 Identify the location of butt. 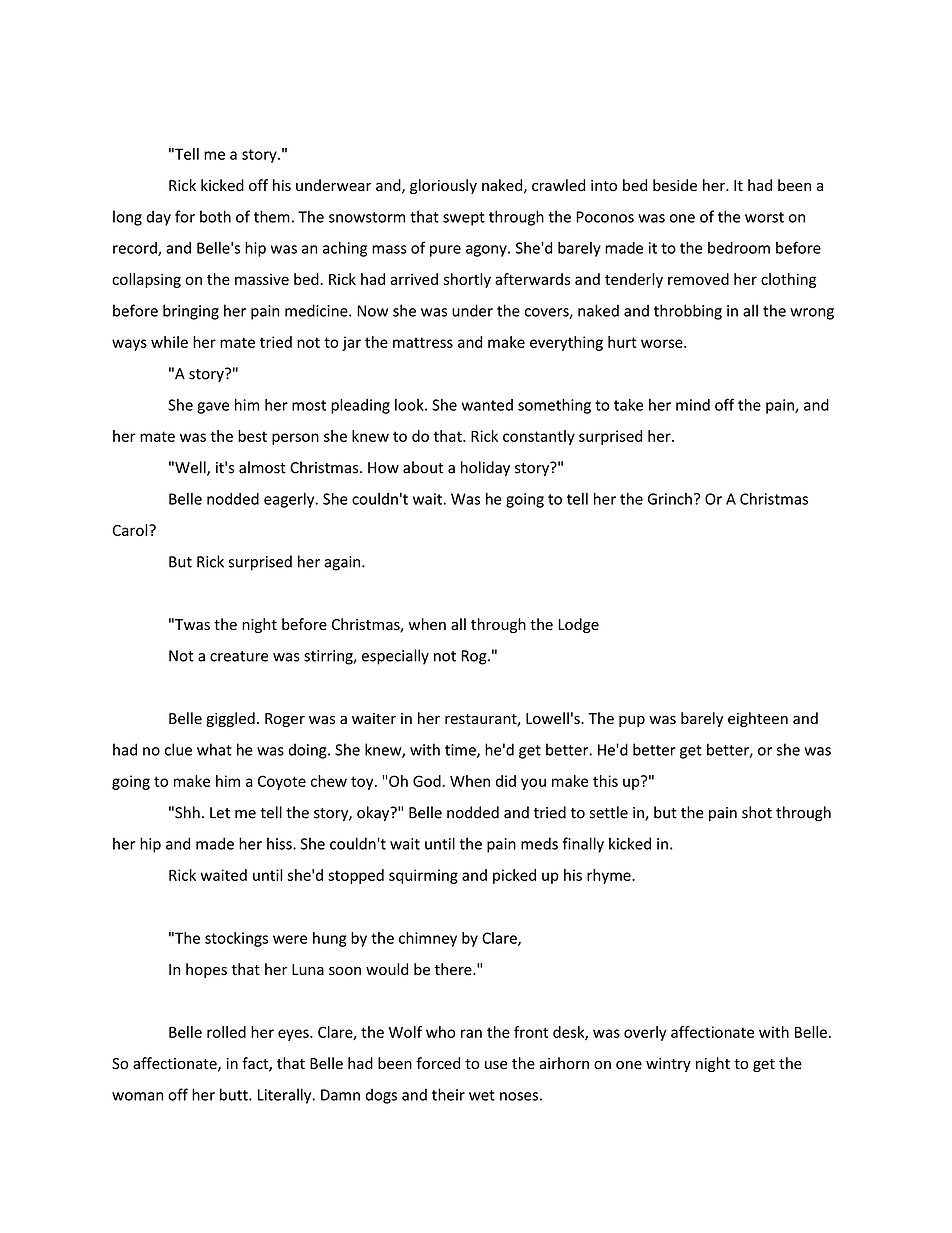
(235, 1094).
